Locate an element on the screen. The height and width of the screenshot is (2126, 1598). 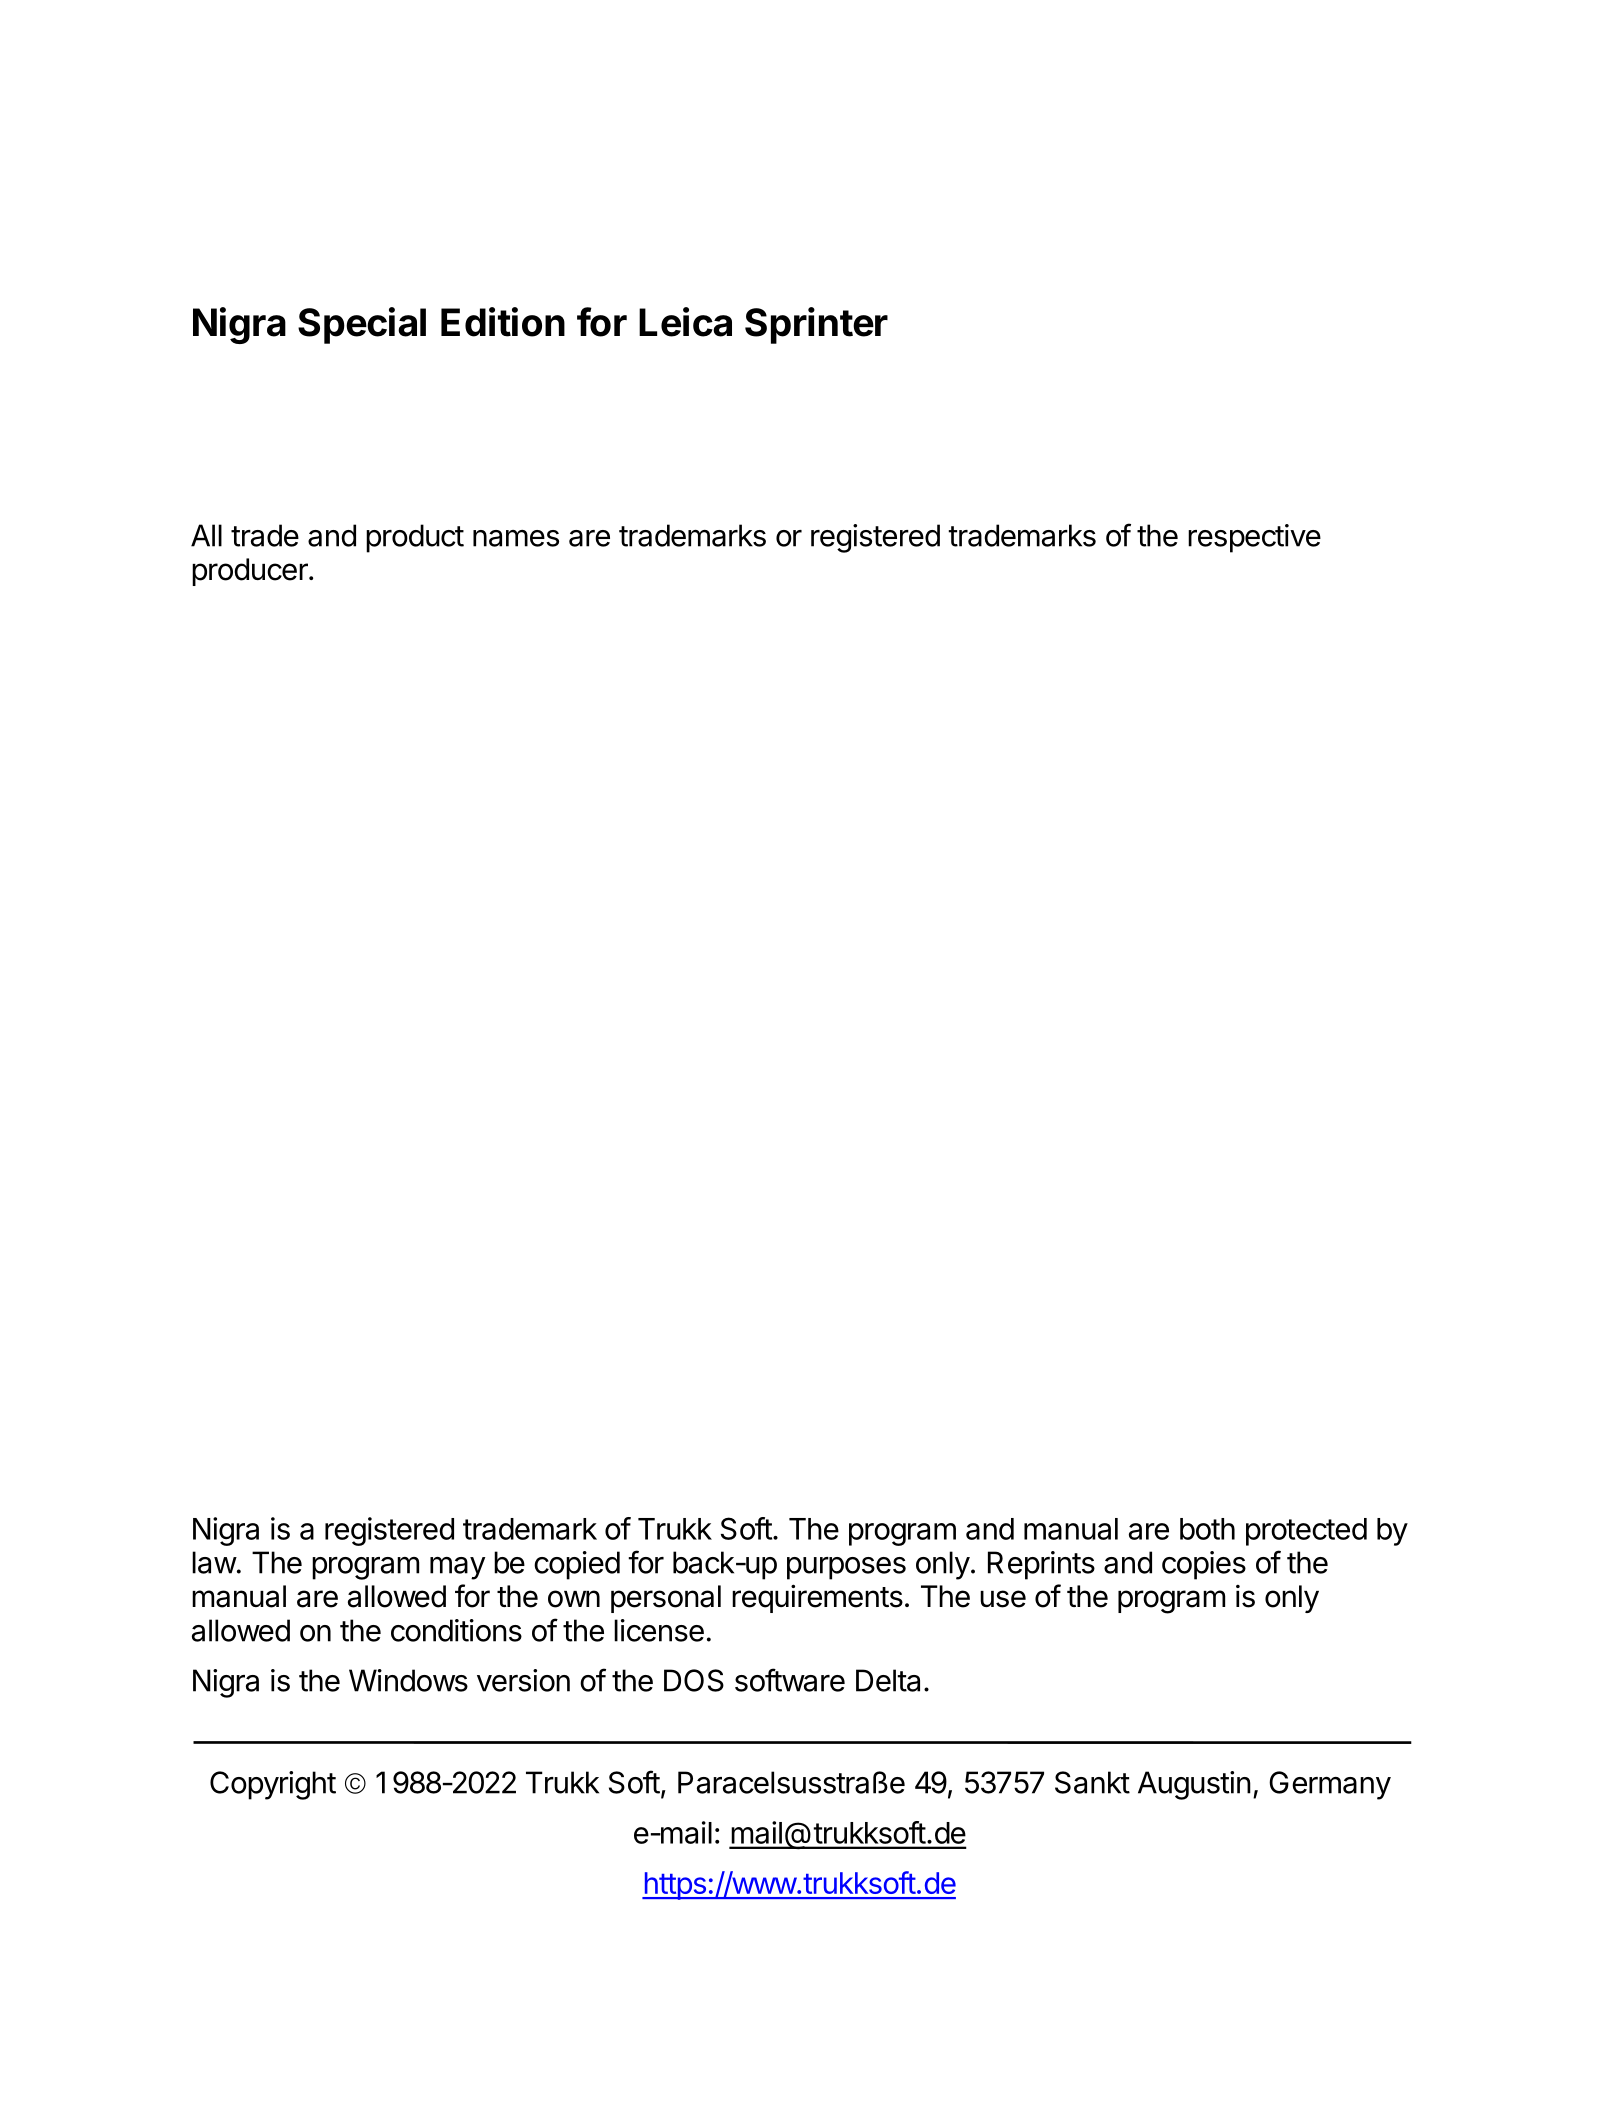
Augustin is located at coordinates (1194, 1785).
